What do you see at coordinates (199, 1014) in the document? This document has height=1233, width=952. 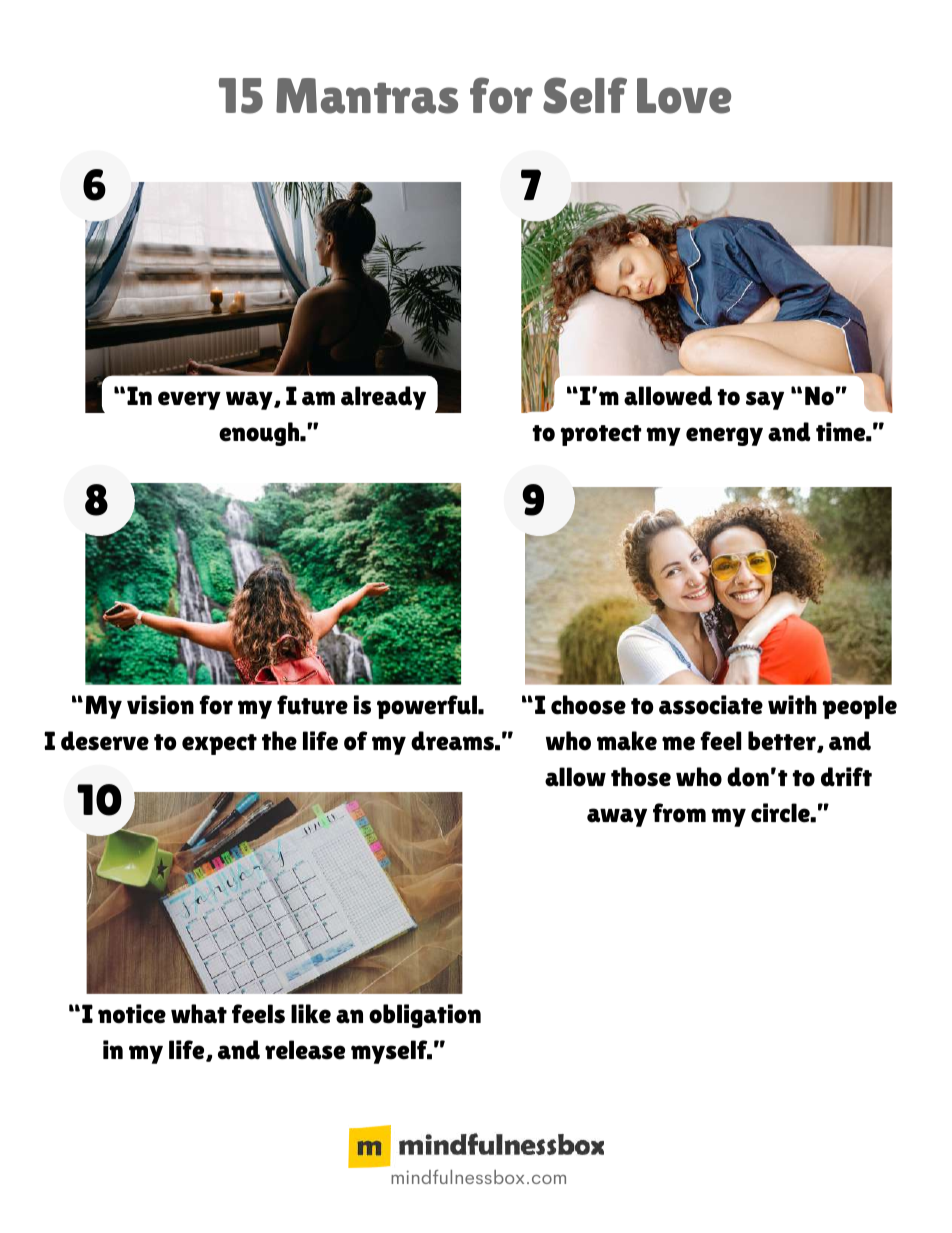 I see `what` at bounding box center [199, 1014].
